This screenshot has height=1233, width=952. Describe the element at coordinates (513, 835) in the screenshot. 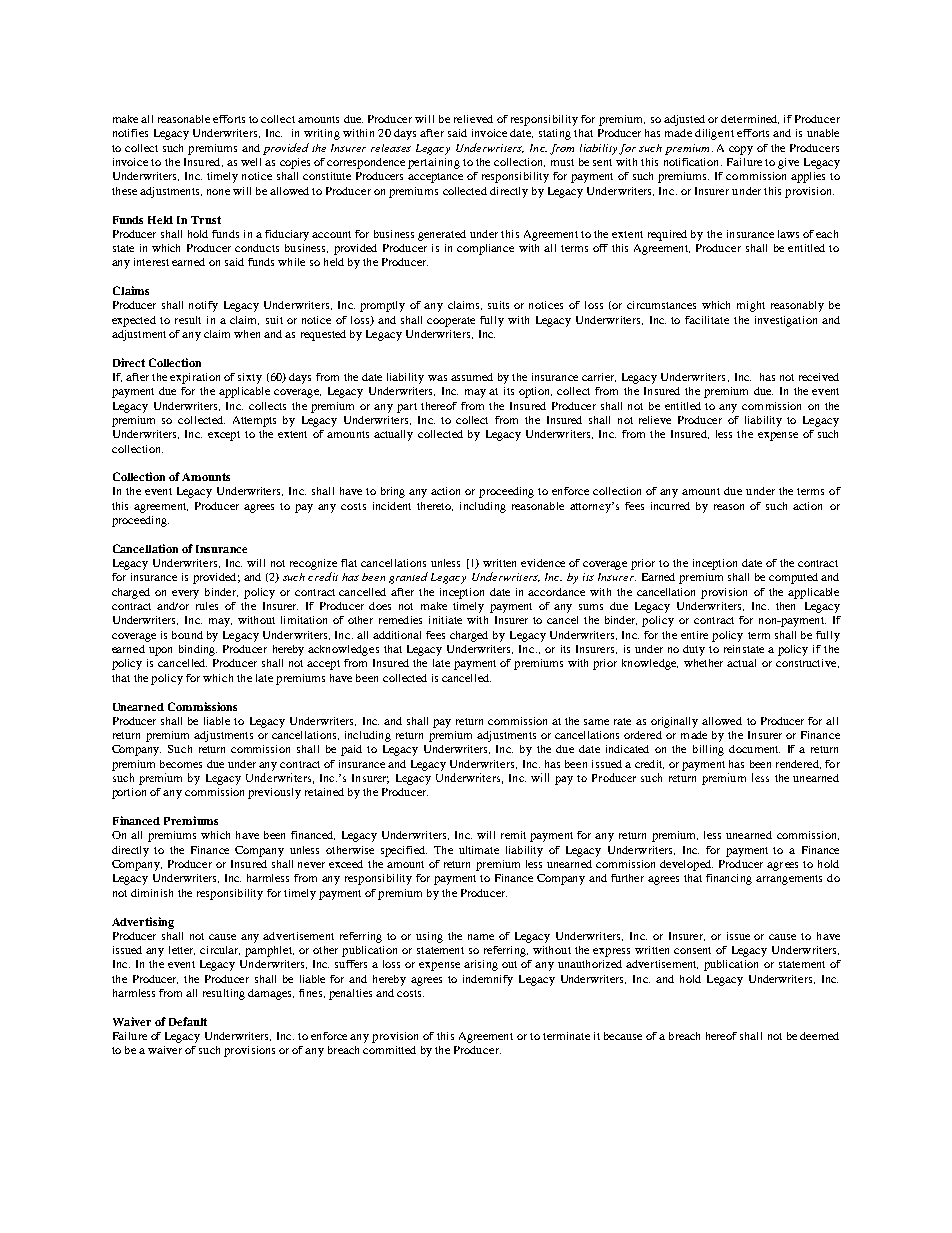

I see `remit` at that location.
